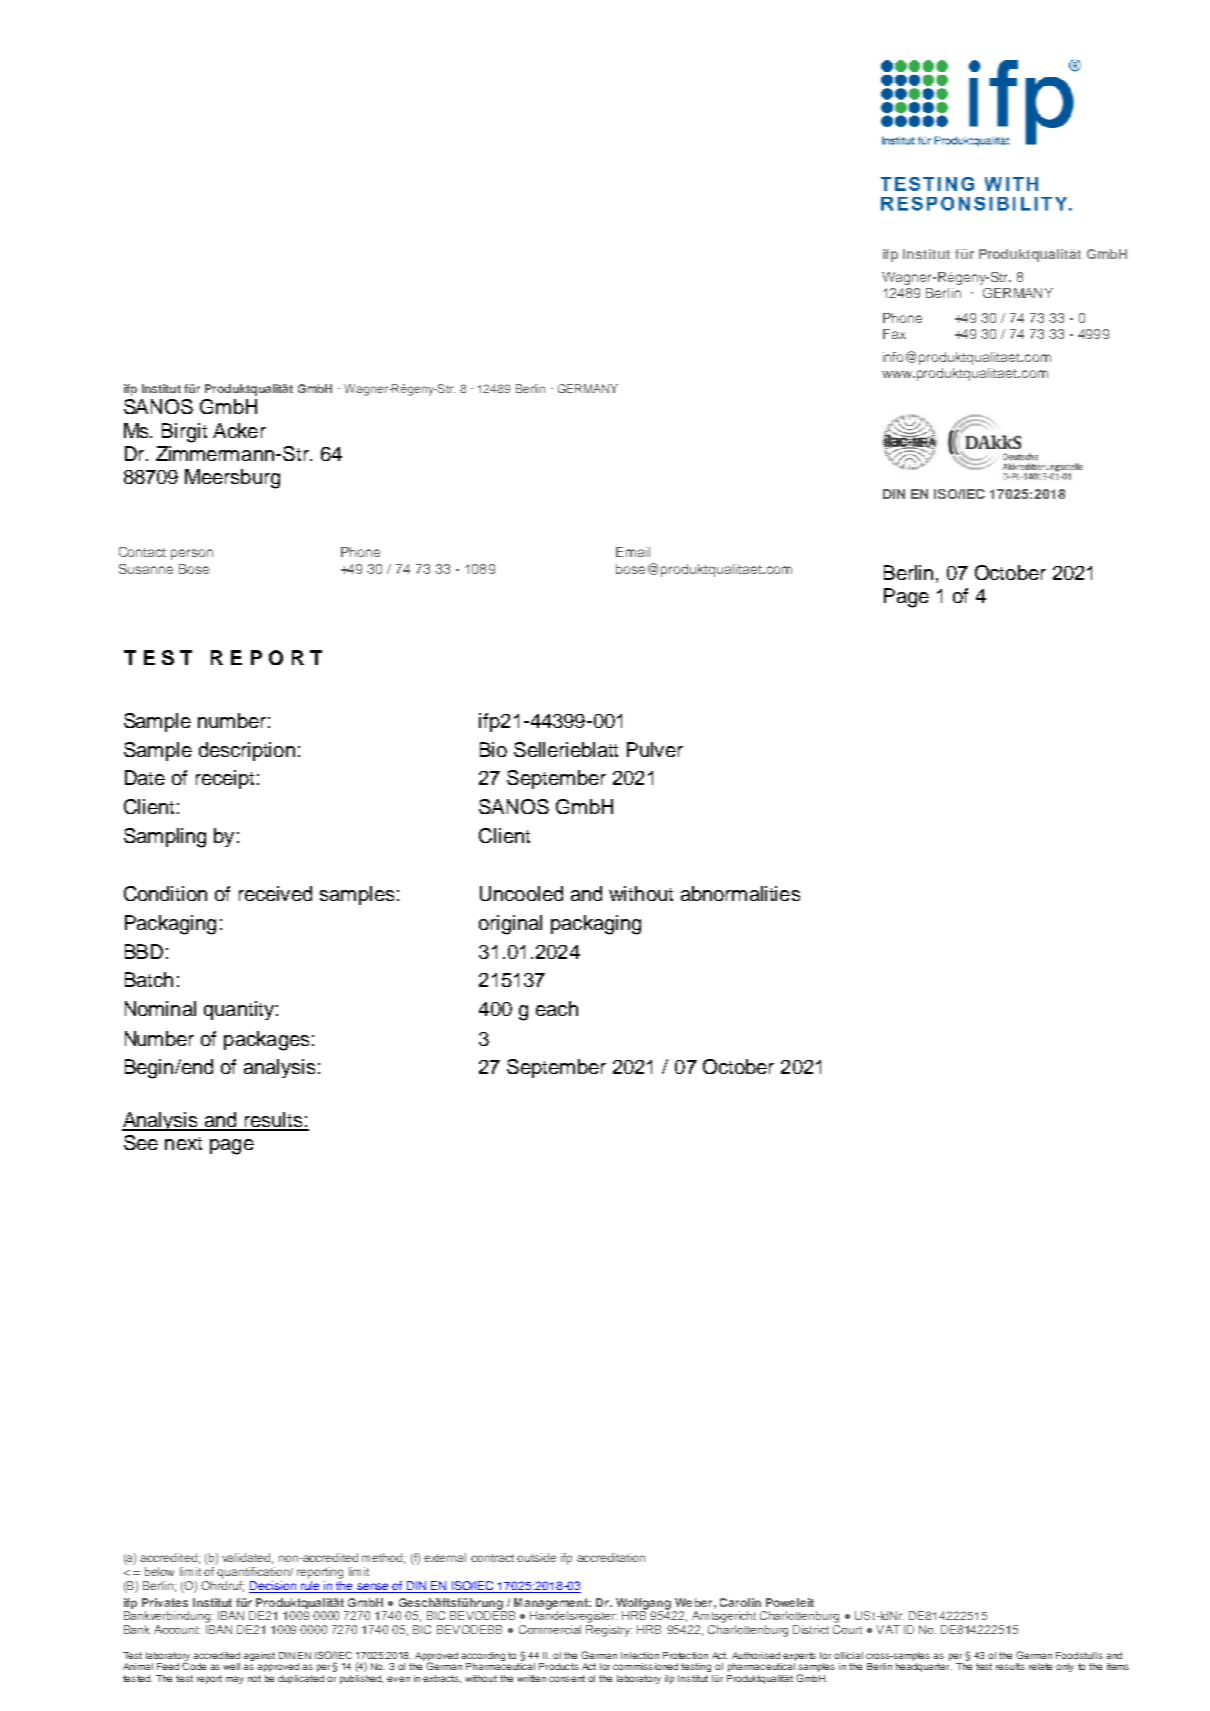 The height and width of the page is (1711, 1210). I want to click on Court, so click(847, 1629).
